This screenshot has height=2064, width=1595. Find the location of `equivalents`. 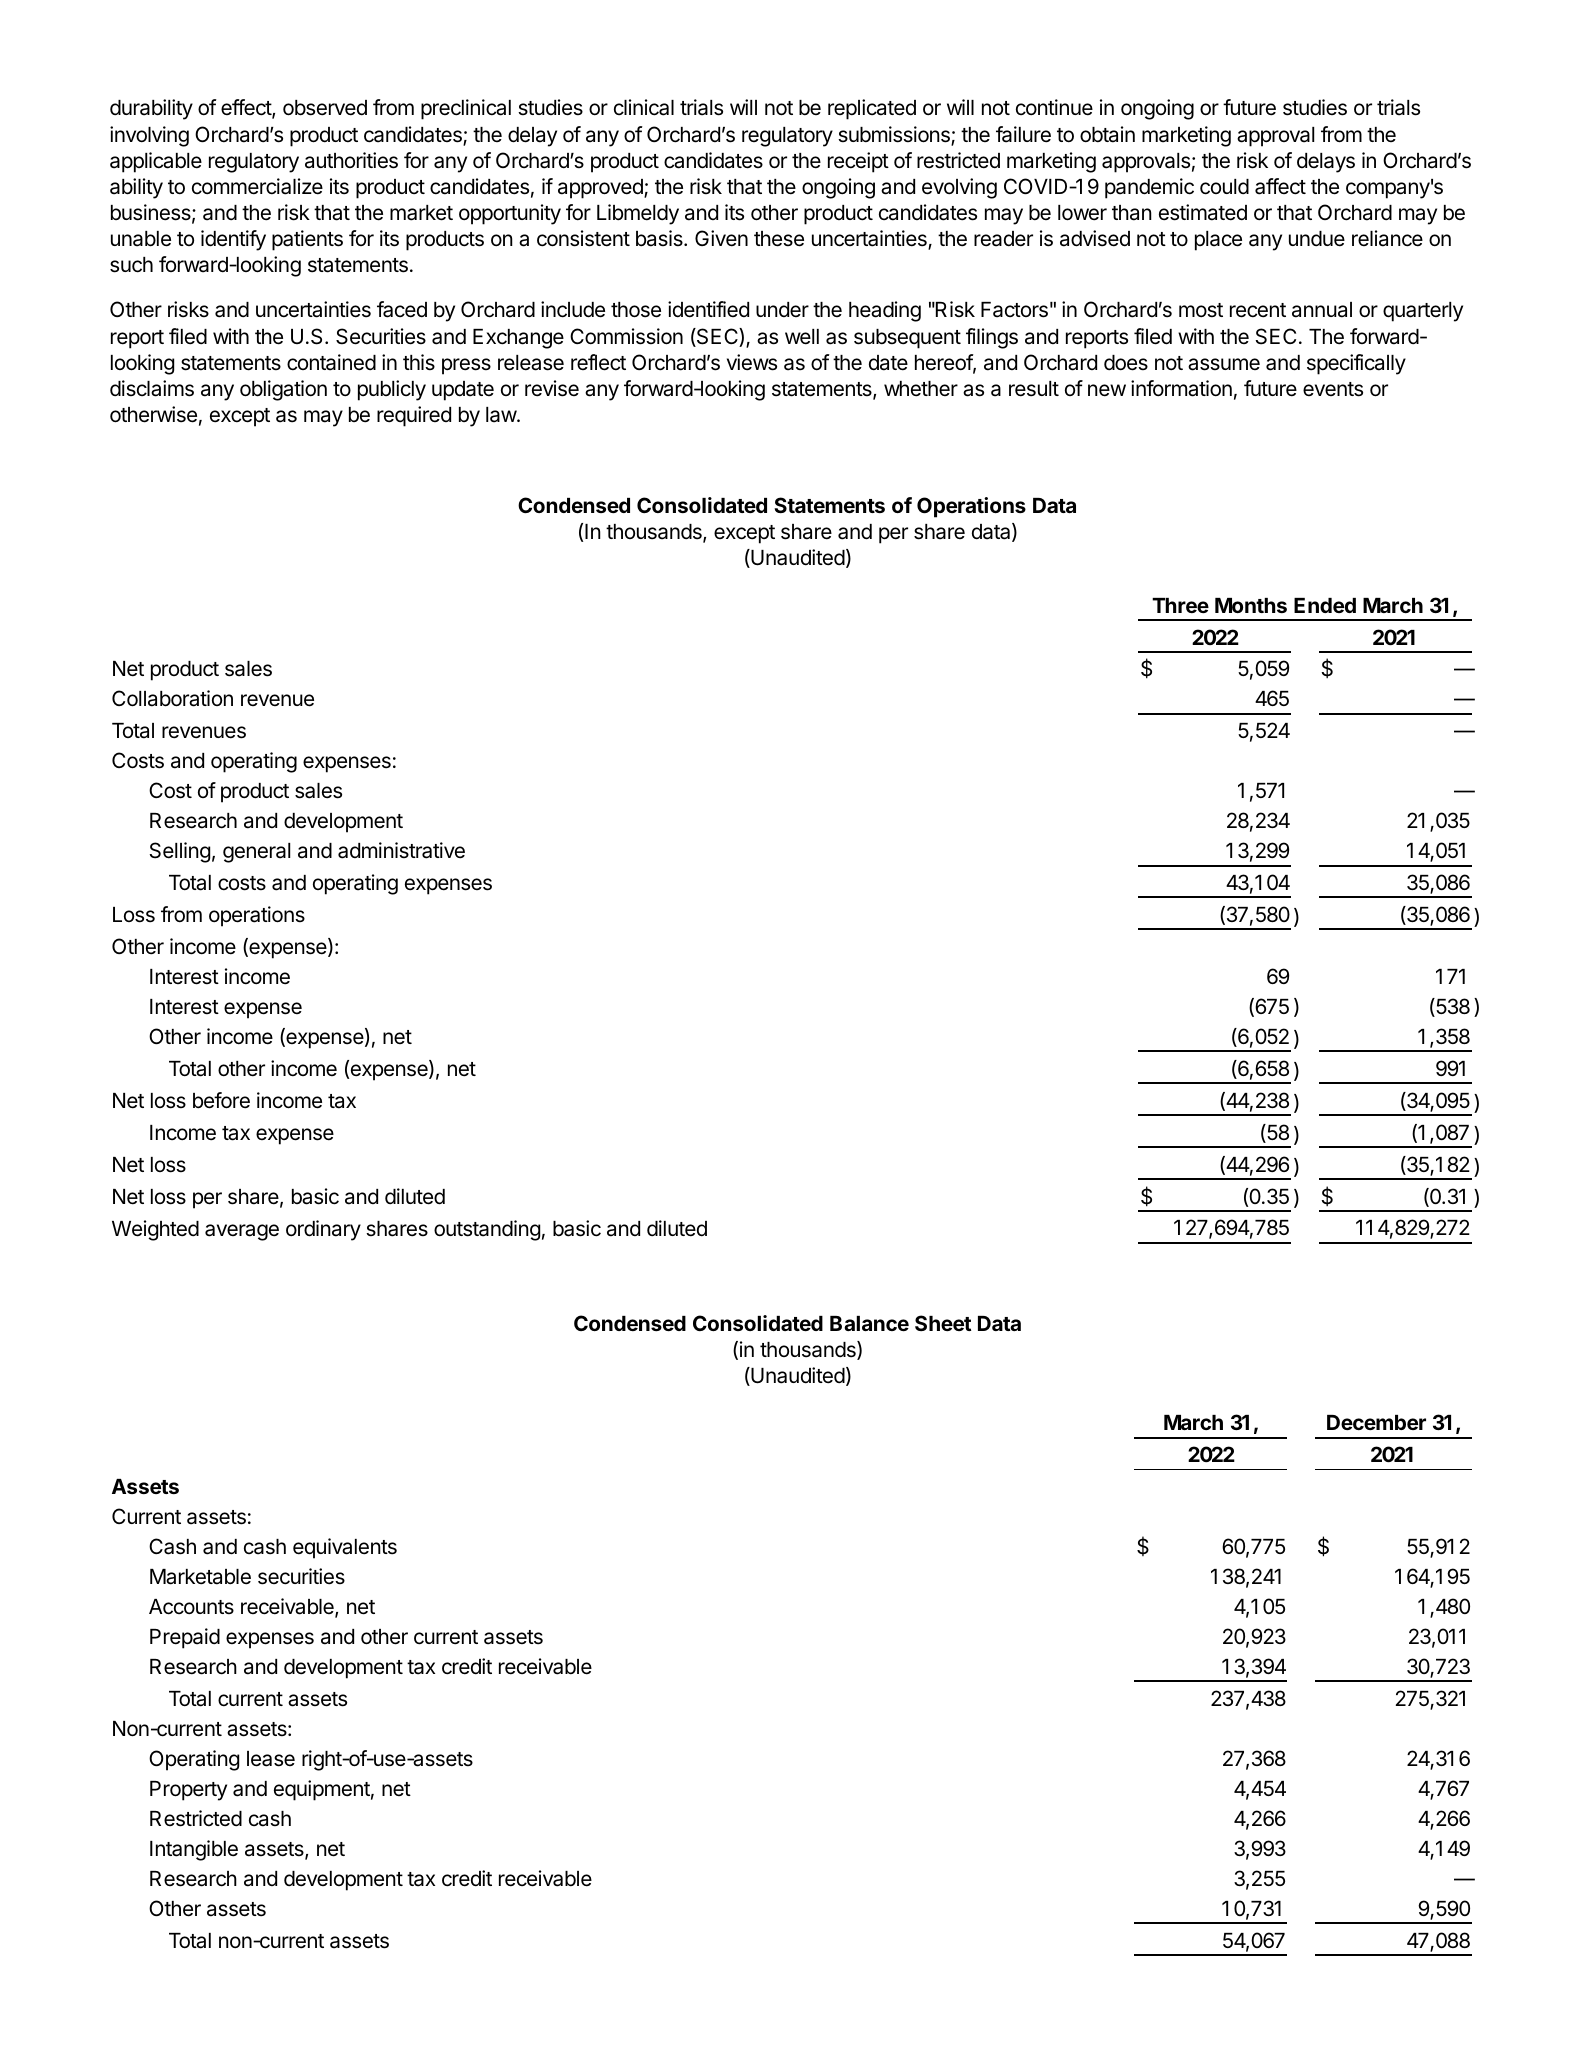

equivalents is located at coordinates (345, 1548).
